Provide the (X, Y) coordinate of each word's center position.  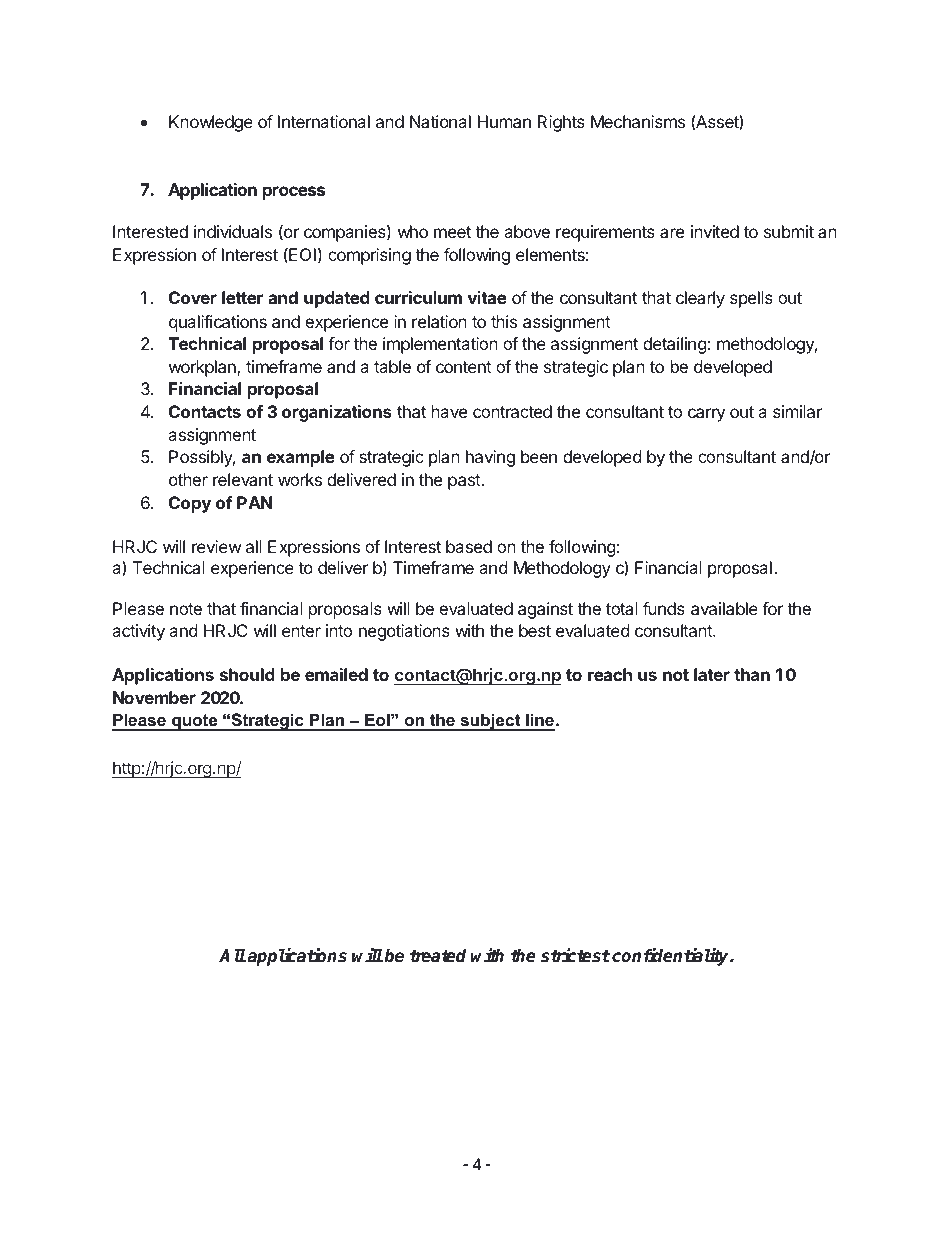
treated (438, 956)
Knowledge (211, 123)
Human (504, 121)
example (301, 458)
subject (490, 722)
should (247, 674)
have (449, 411)
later (712, 674)
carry (706, 415)
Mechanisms (638, 121)
